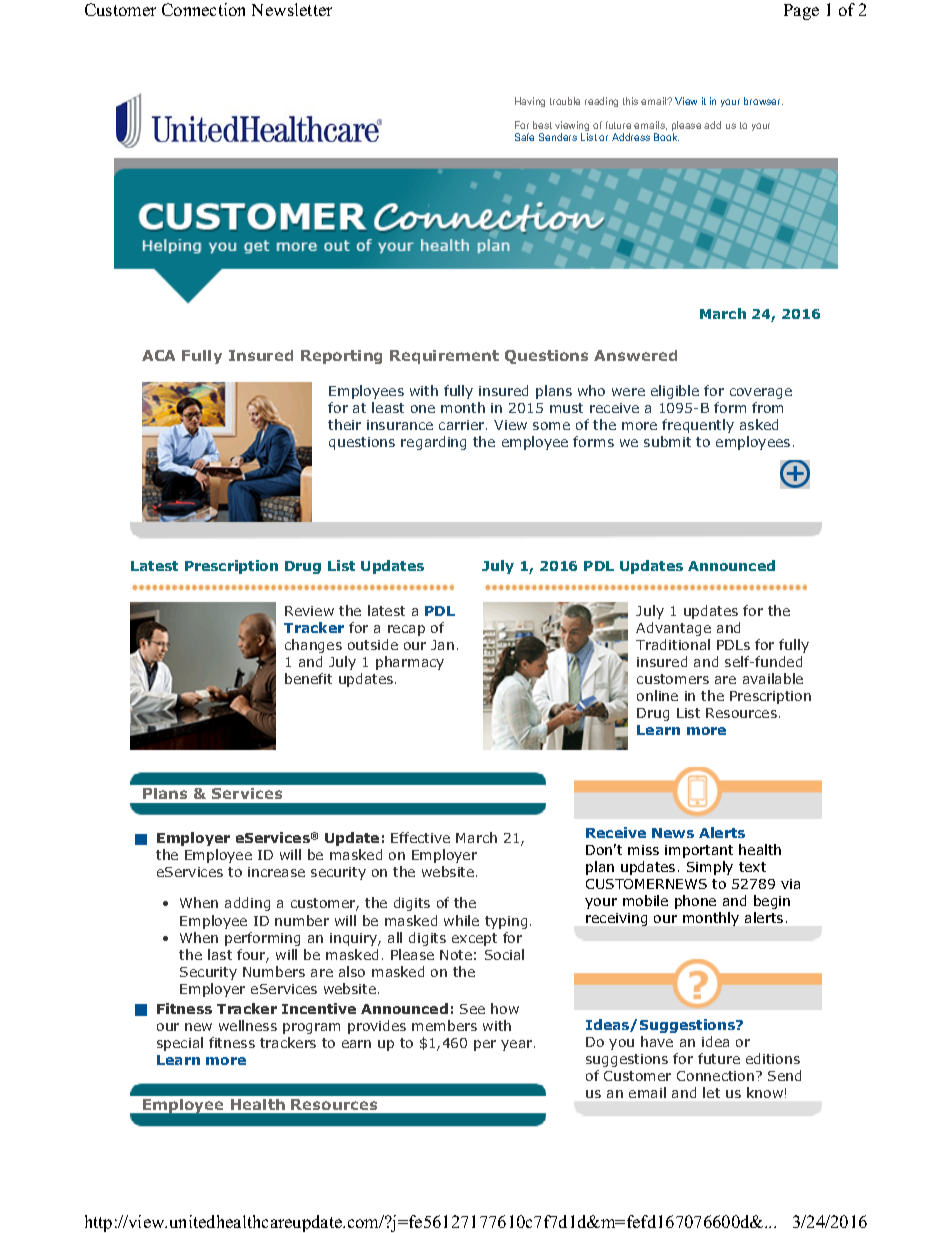 The image size is (952, 1233). What do you see at coordinates (773, 1058) in the page?
I see `editions` at bounding box center [773, 1058].
